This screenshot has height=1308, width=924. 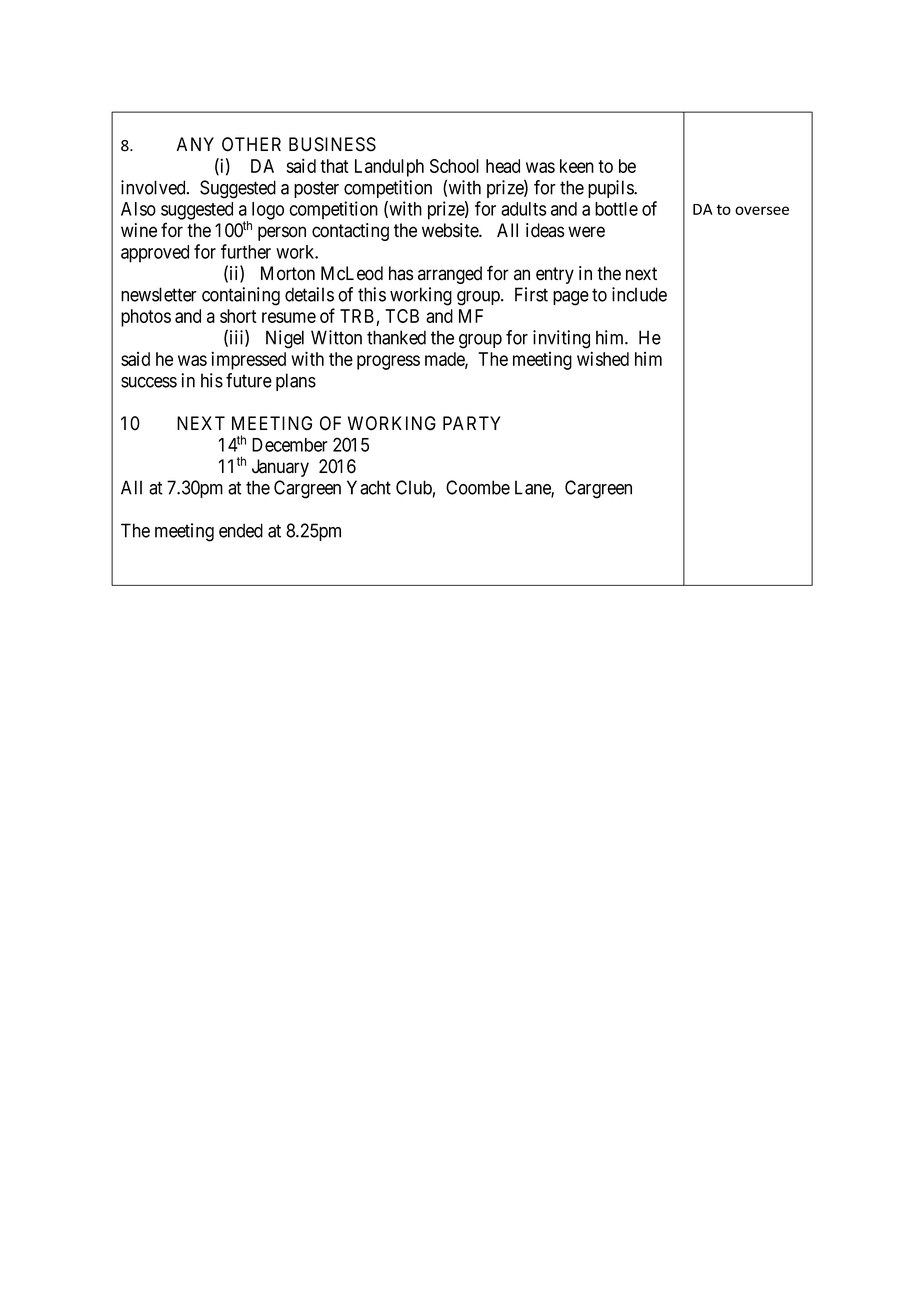 I want to click on ANY, so click(x=195, y=144).
